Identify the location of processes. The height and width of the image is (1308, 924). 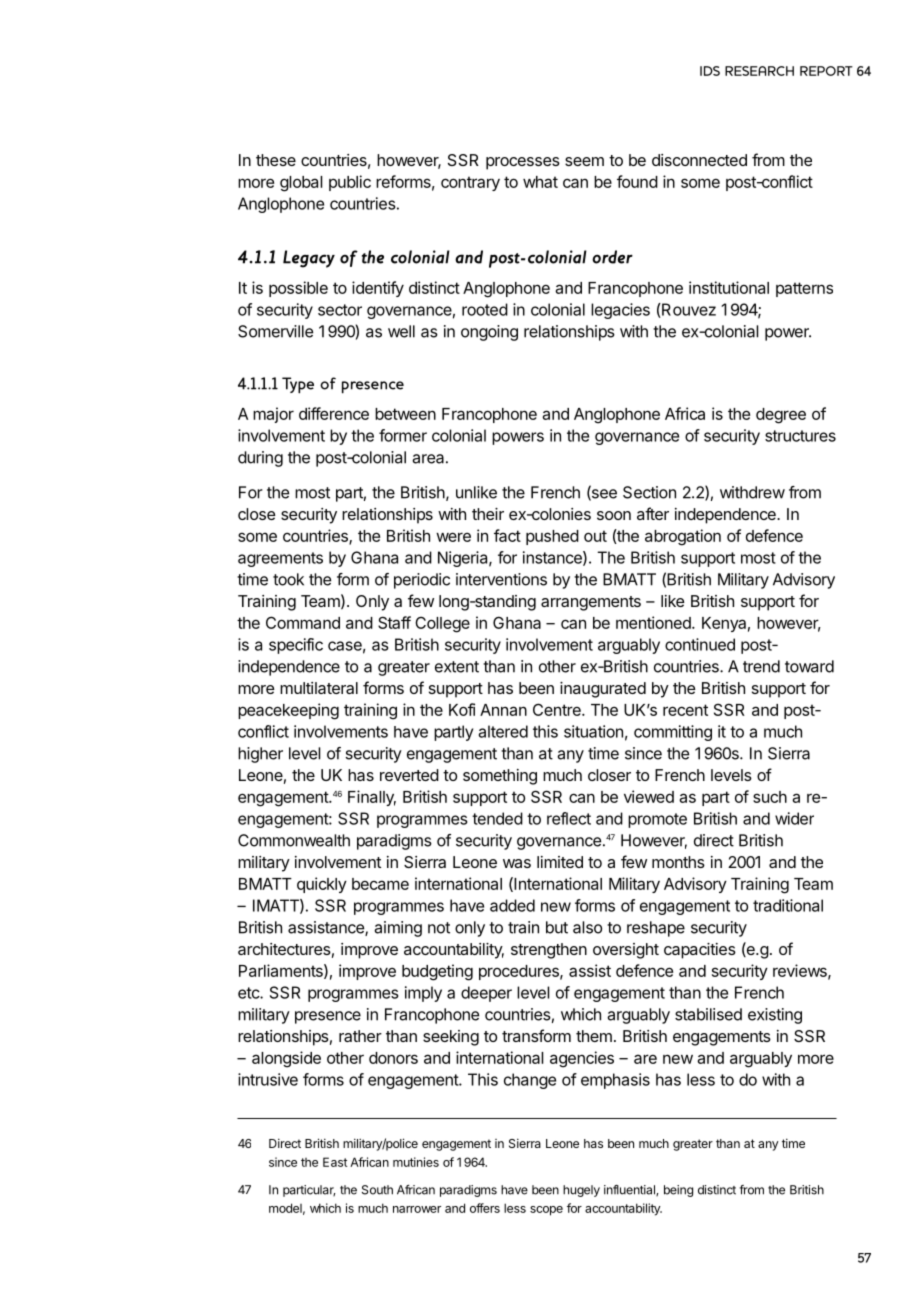
(523, 163).
